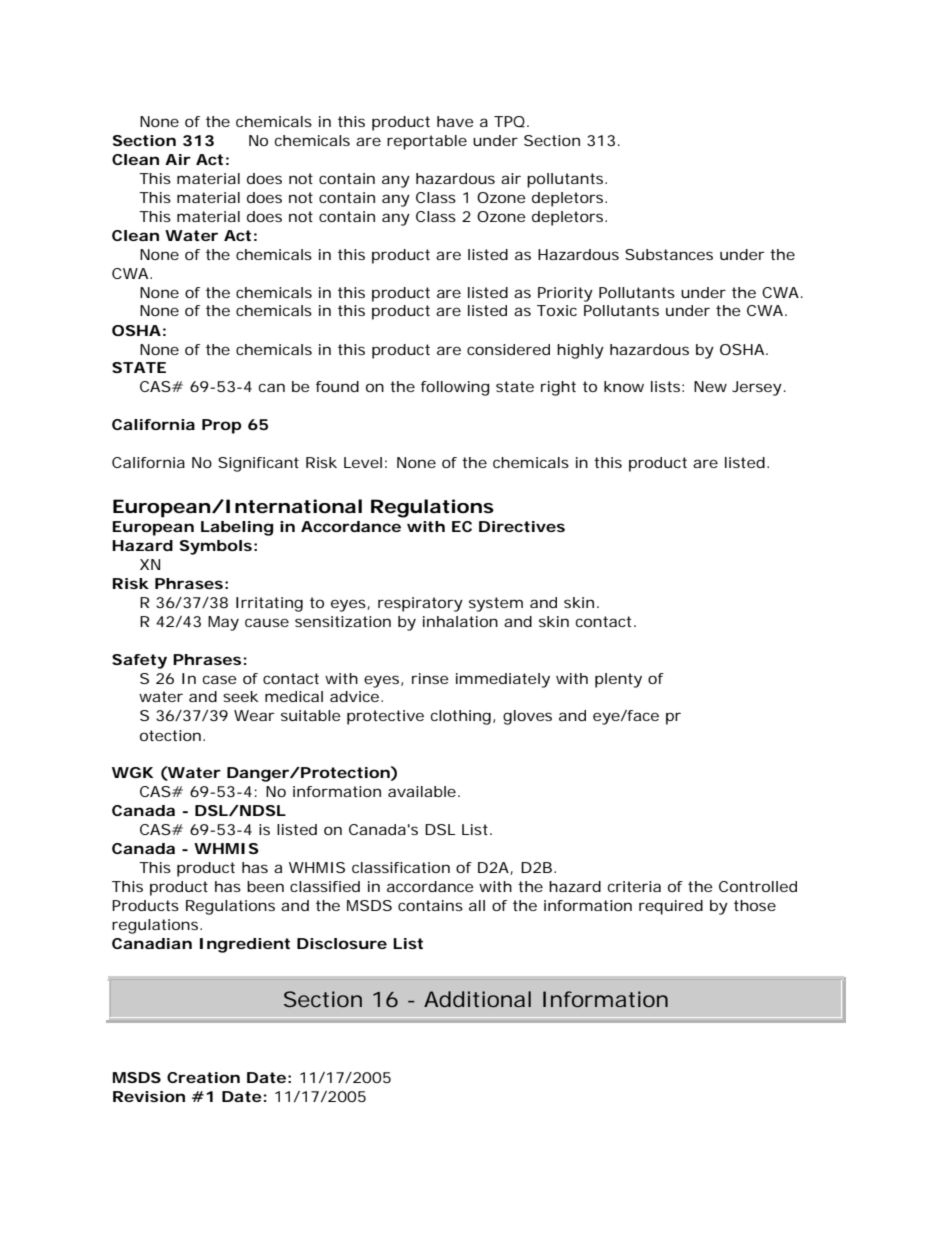  I want to click on required, so click(671, 907).
